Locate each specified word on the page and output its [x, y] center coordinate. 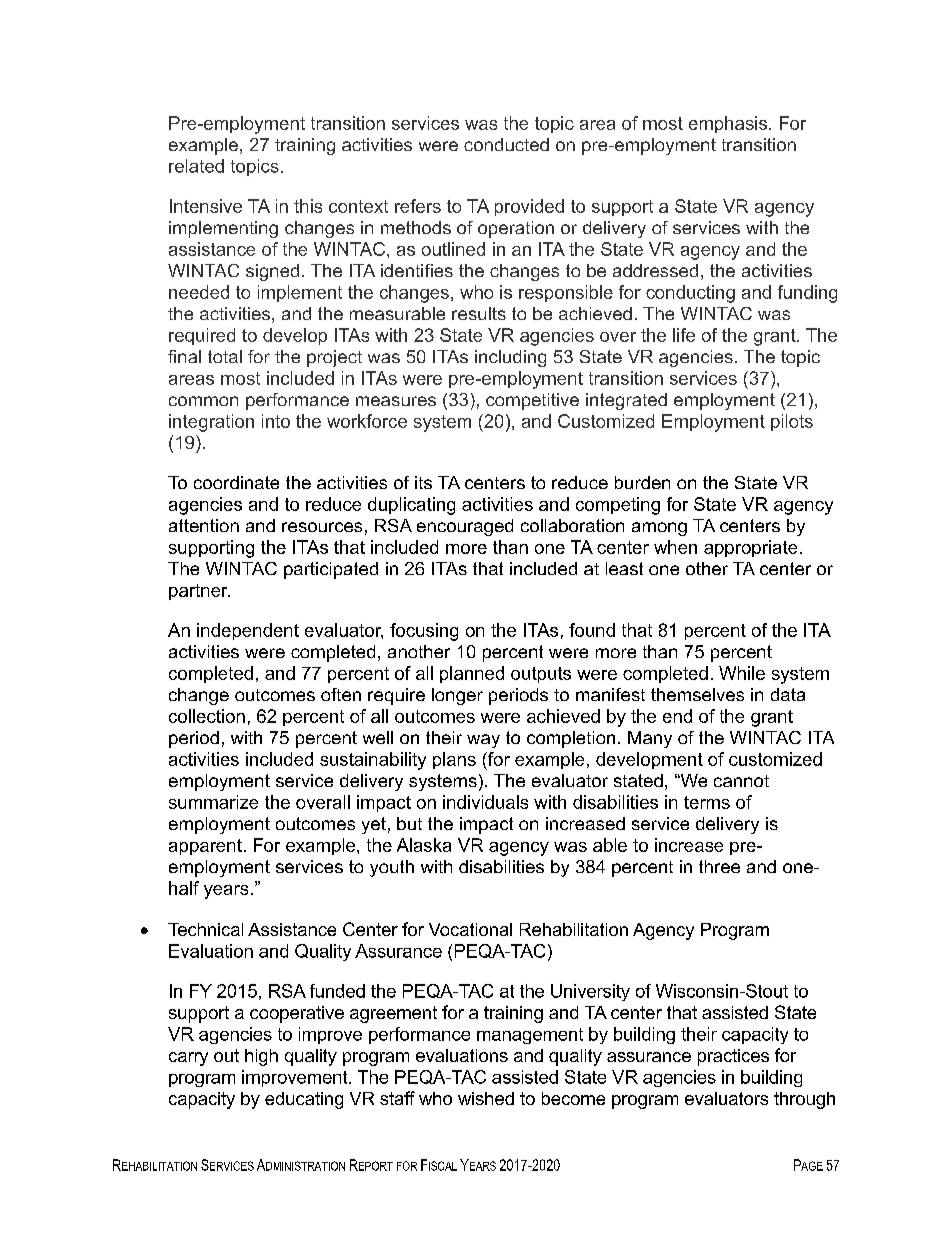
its [423, 482]
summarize [213, 802]
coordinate [236, 482]
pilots [792, 422]
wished [486, 1098]
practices [733, 1057]
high [261, 1057]
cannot [741, 781]
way [483, 741]
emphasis [729, 124]
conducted [506, 144]
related [196, 166]
